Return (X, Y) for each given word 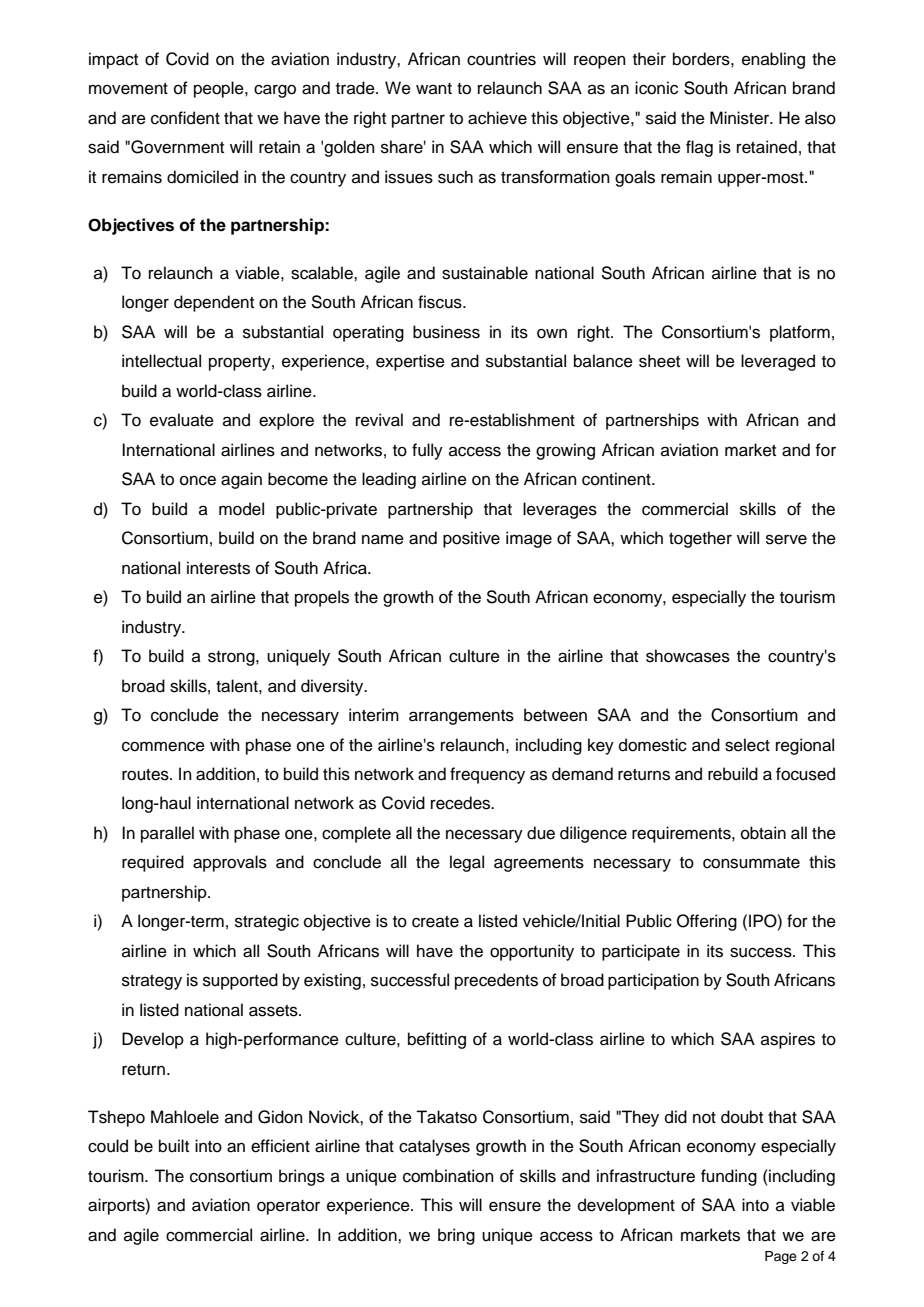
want (434, 88)
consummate (751, 863)
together (700, 539)
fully (427, 451)
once (198, 480)
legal (467, 863)
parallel (167, 834)
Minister (741, 118)
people (220, 89)
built (174, 1146)
